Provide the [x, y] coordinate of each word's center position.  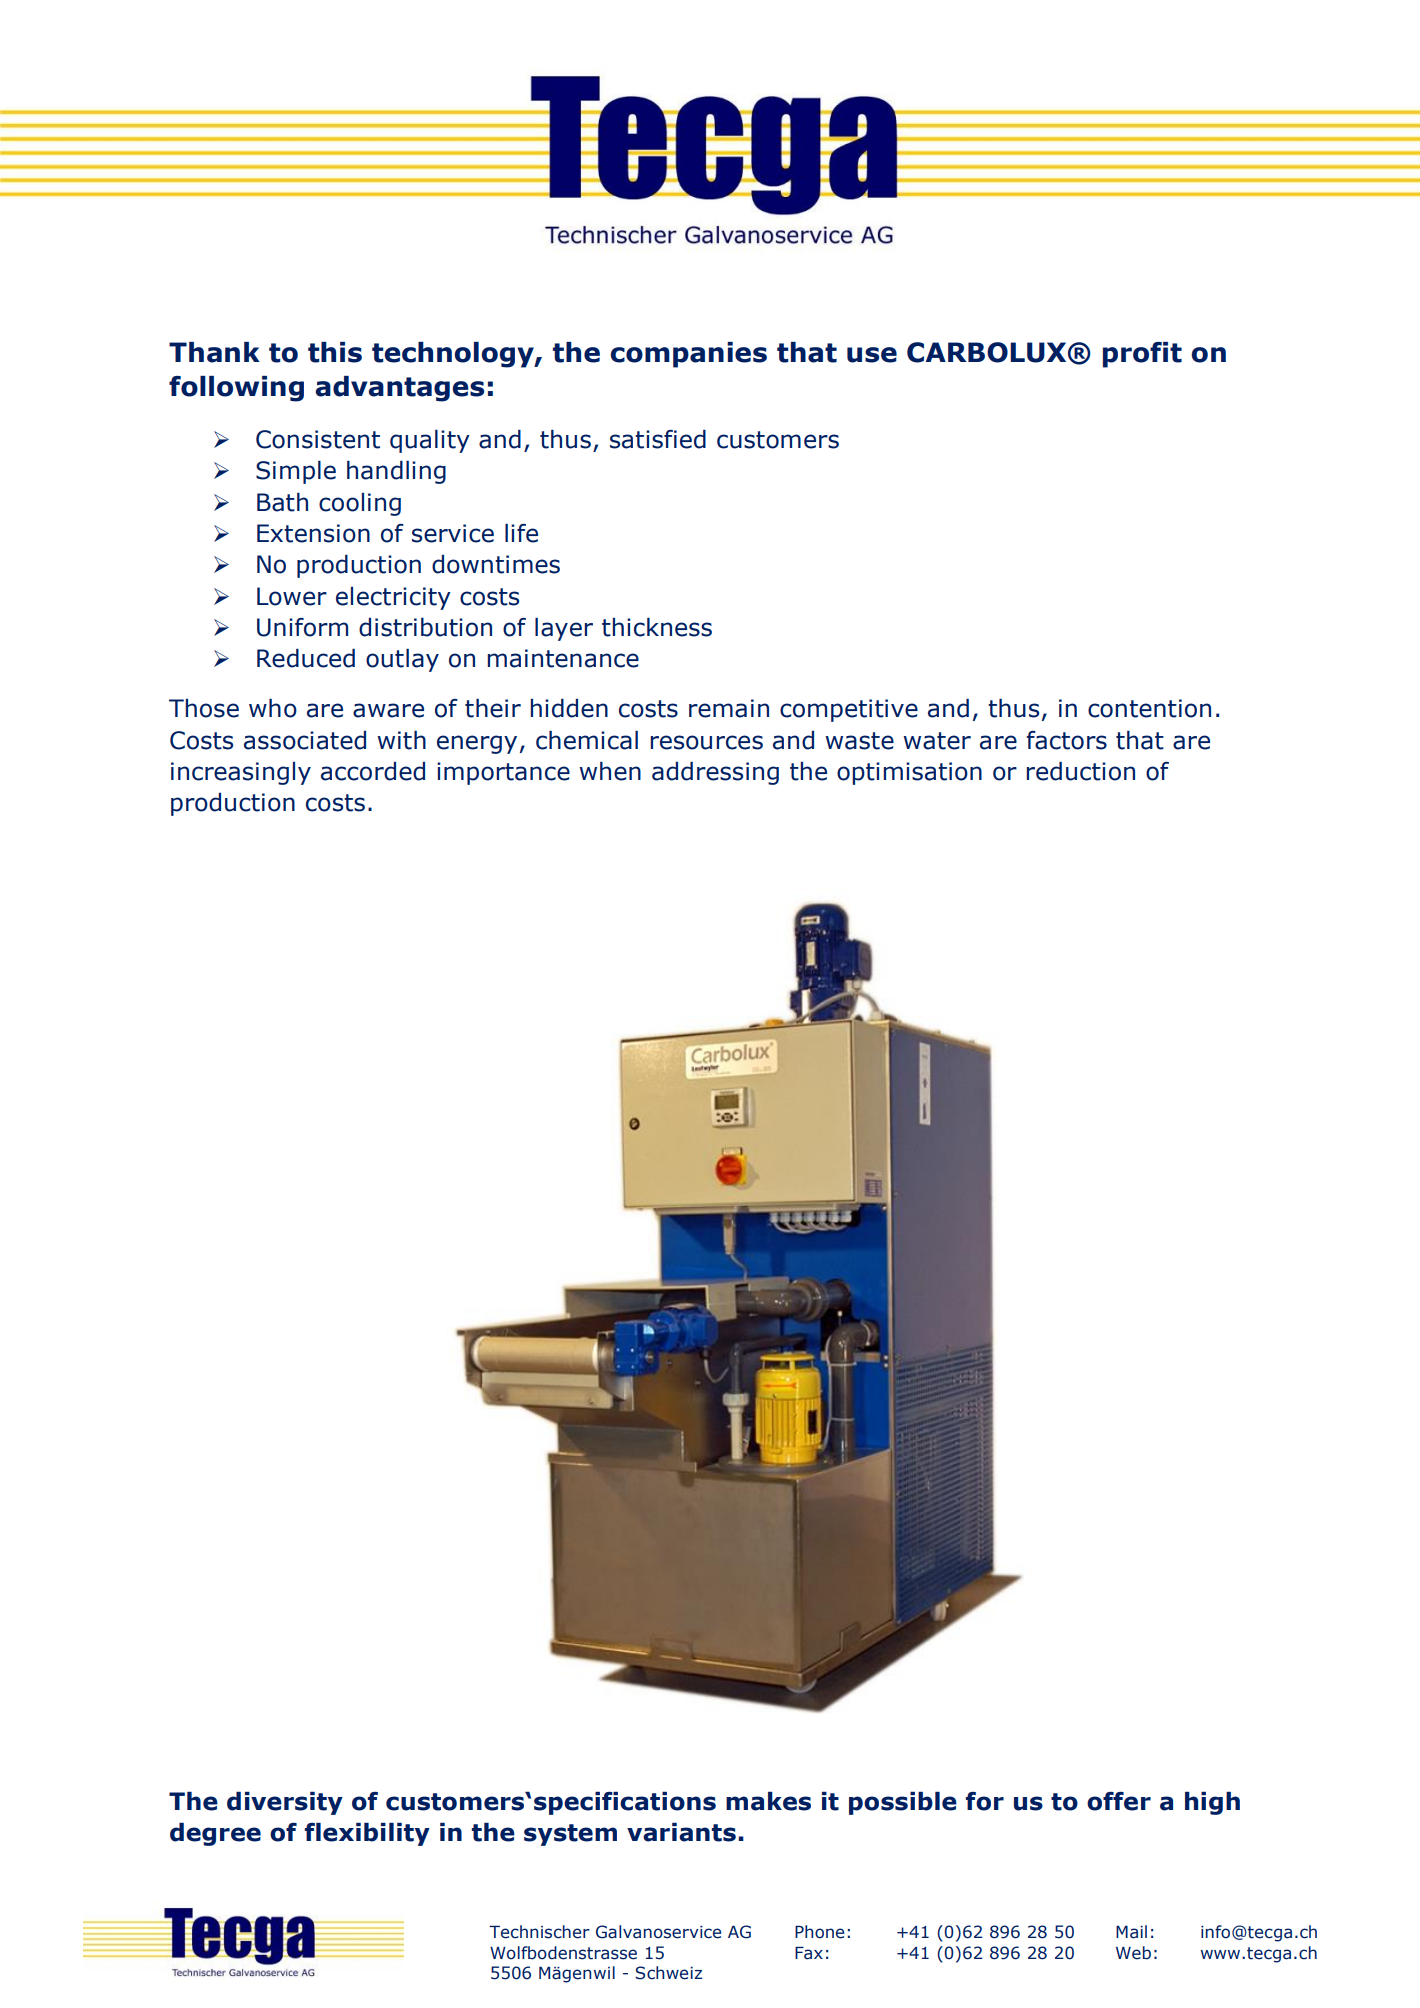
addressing [715, 773]
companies [688, 355]
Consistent [318, 439]
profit [1142, 355]
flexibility [367, 1834]
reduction [1080, 771]
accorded [373, 771]
